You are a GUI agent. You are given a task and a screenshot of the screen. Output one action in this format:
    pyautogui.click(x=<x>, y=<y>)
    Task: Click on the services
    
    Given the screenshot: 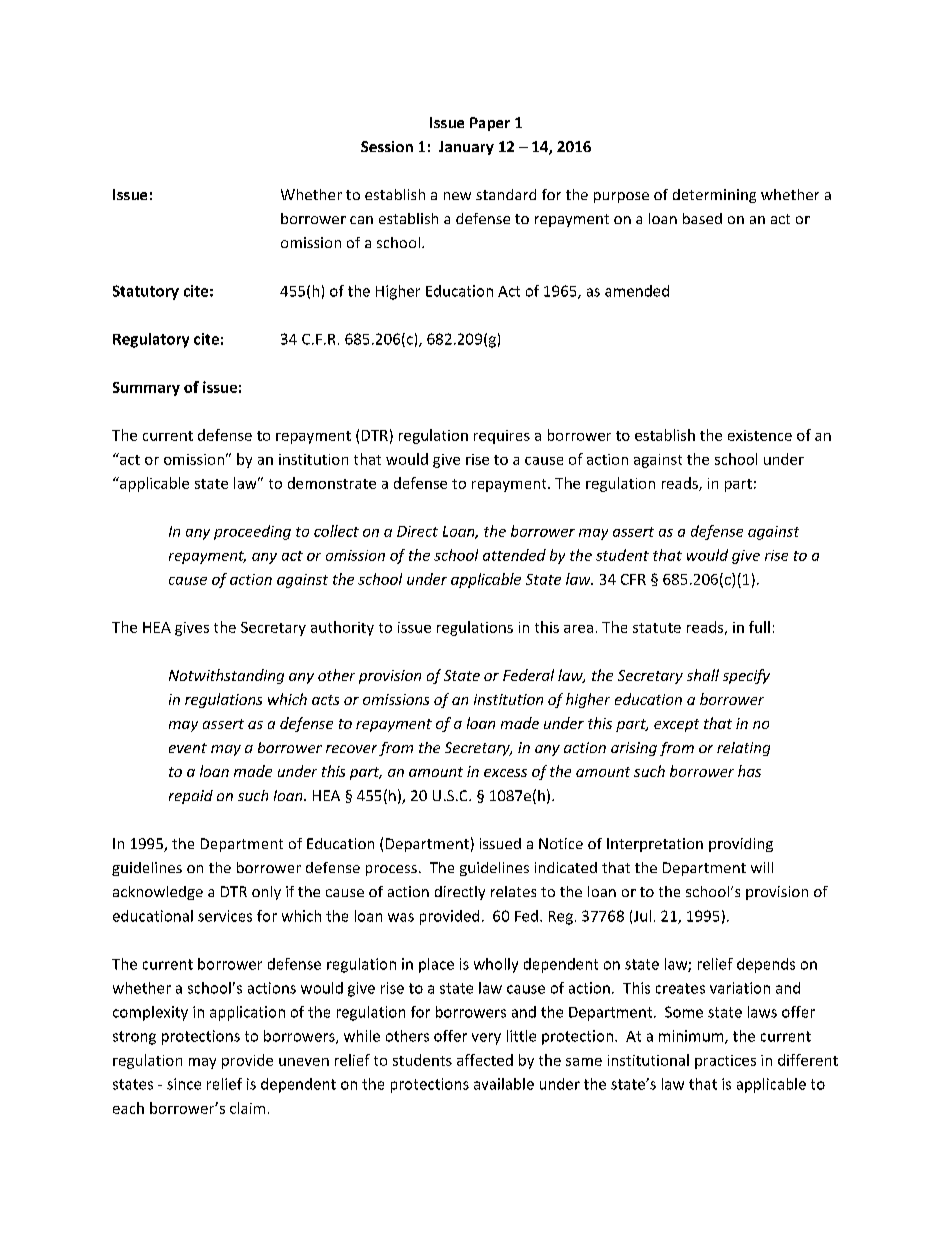 What is the action you would take?
    pyautogui.click(x=225, y=916)
